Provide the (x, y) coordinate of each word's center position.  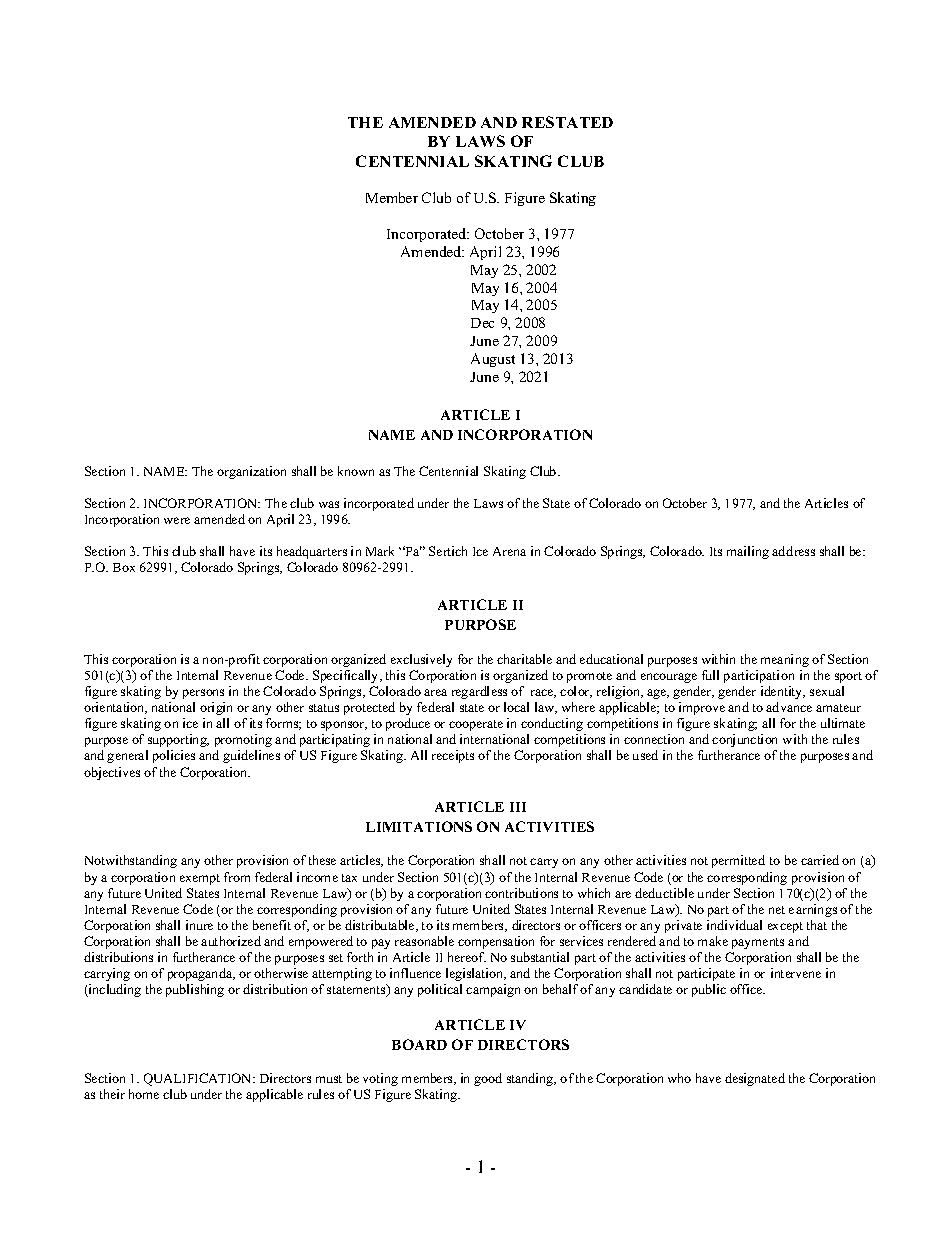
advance (789, 707)
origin (216, 708)
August (493, 360)
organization (251, 472)
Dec (482, 323)
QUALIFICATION (199, 1079)
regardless (479, 692)
